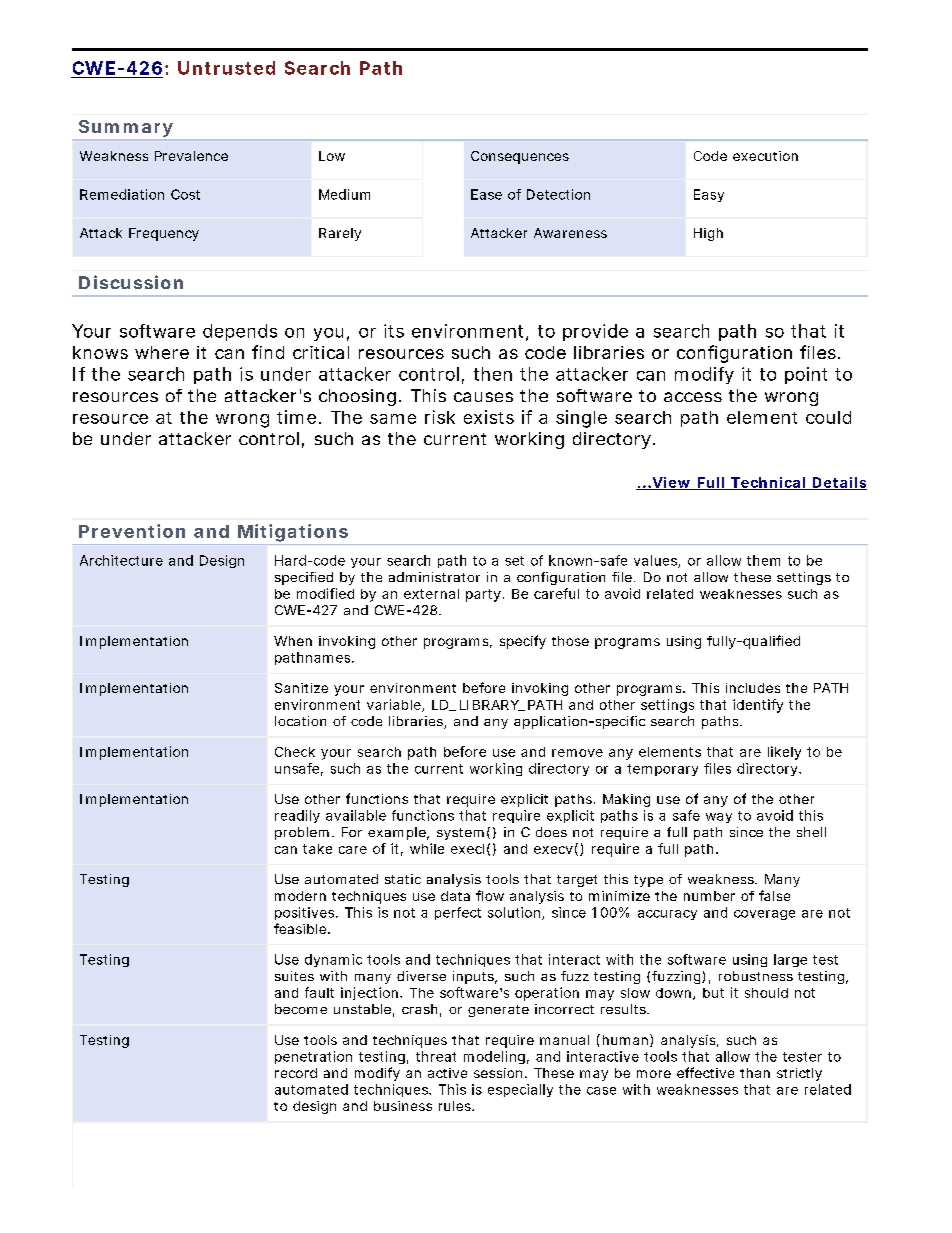 Image resolution: width=952 pixels, height=1233 pixels. I want to click on system, so click(460, 834).
